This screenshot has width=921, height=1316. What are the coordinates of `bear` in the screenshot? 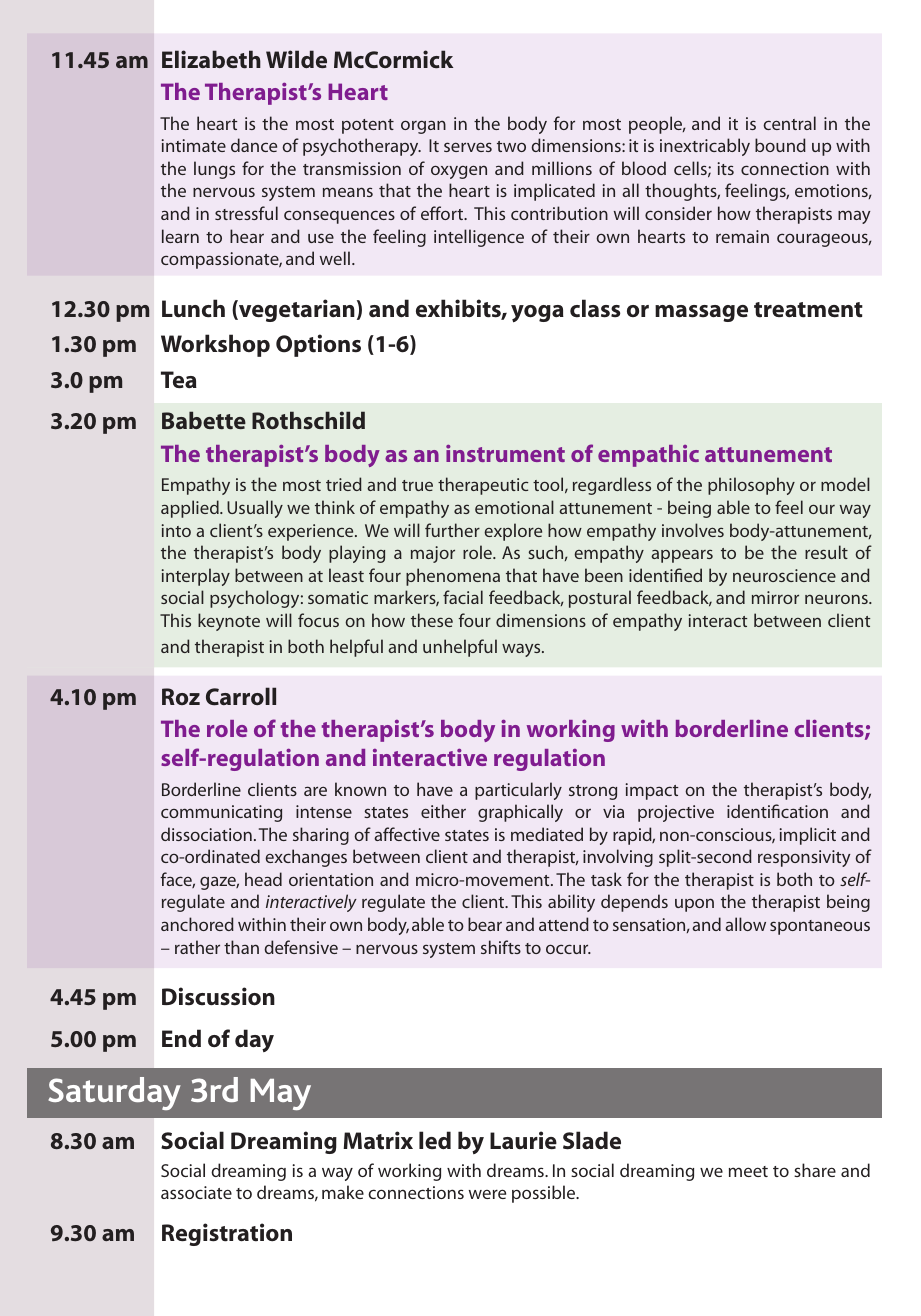 It's located at (485, 924).
